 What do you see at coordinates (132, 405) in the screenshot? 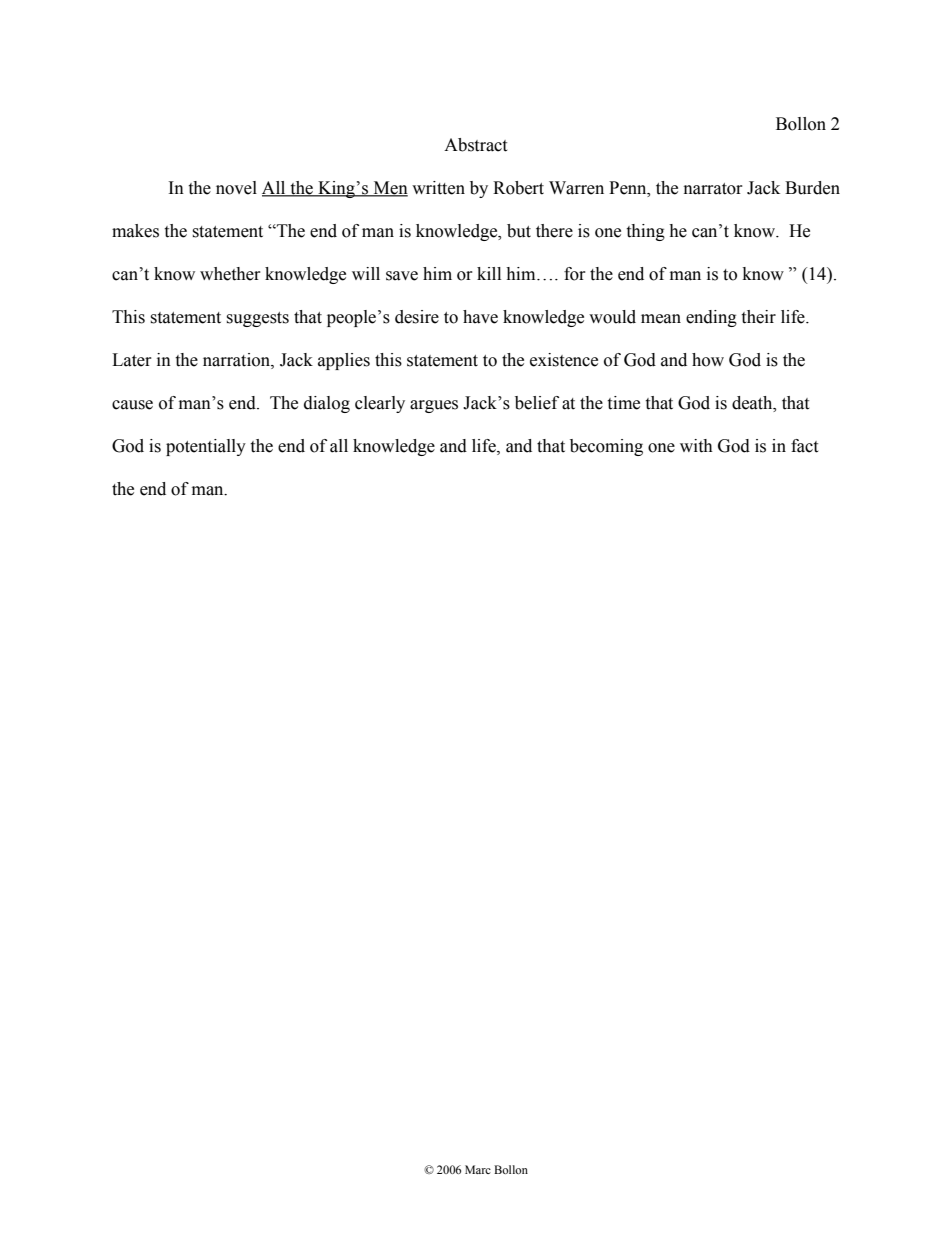
I see `cause` at bounding box center [132, 405].
